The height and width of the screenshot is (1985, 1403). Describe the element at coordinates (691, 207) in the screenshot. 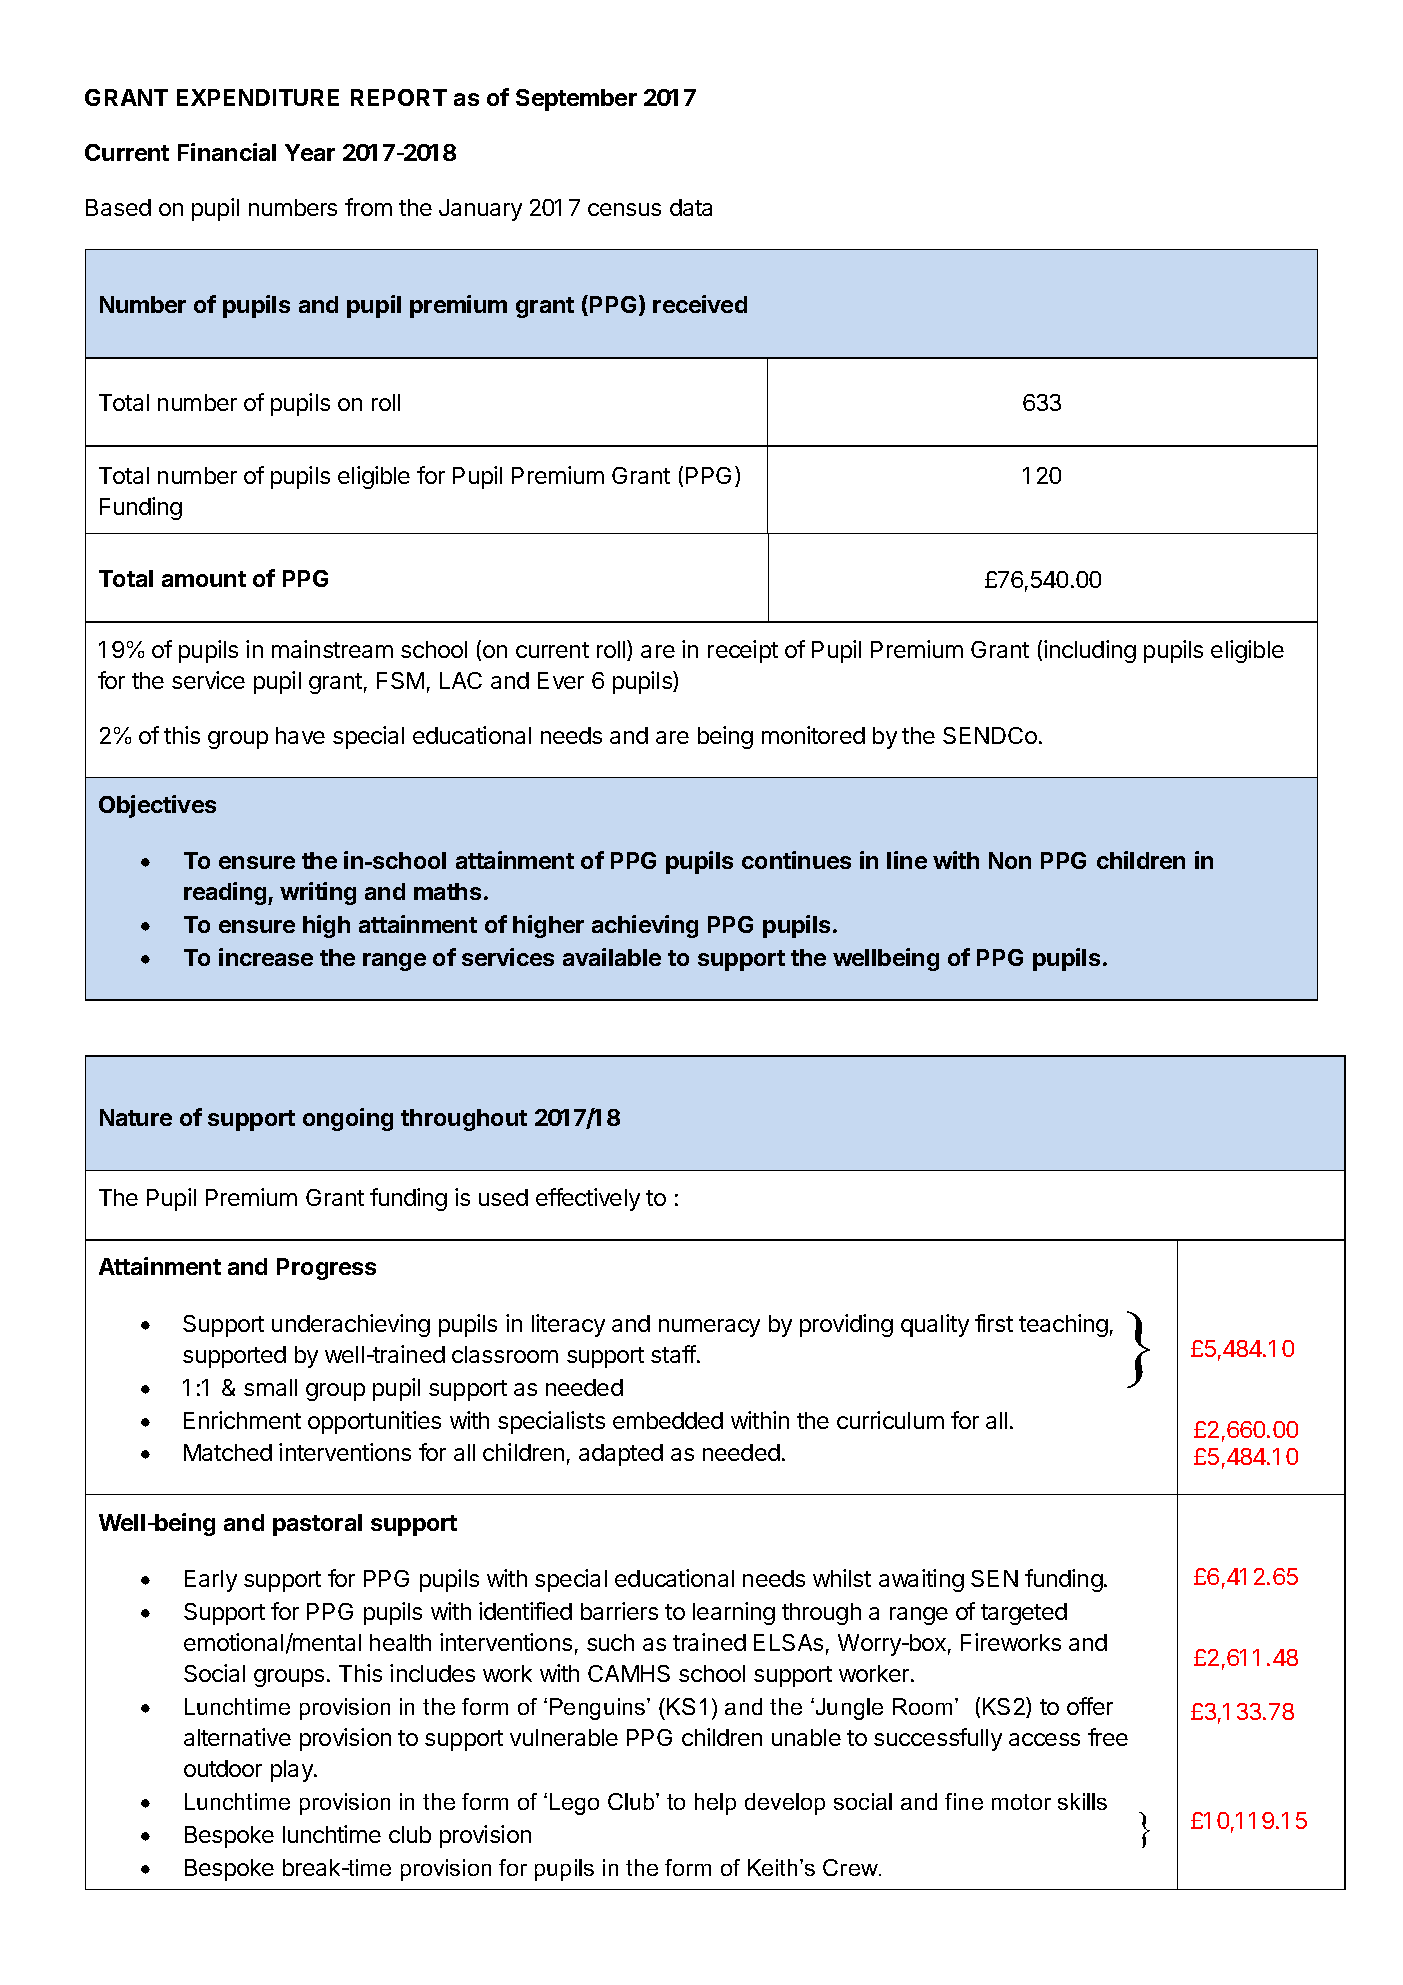

I see `data` at that location.
